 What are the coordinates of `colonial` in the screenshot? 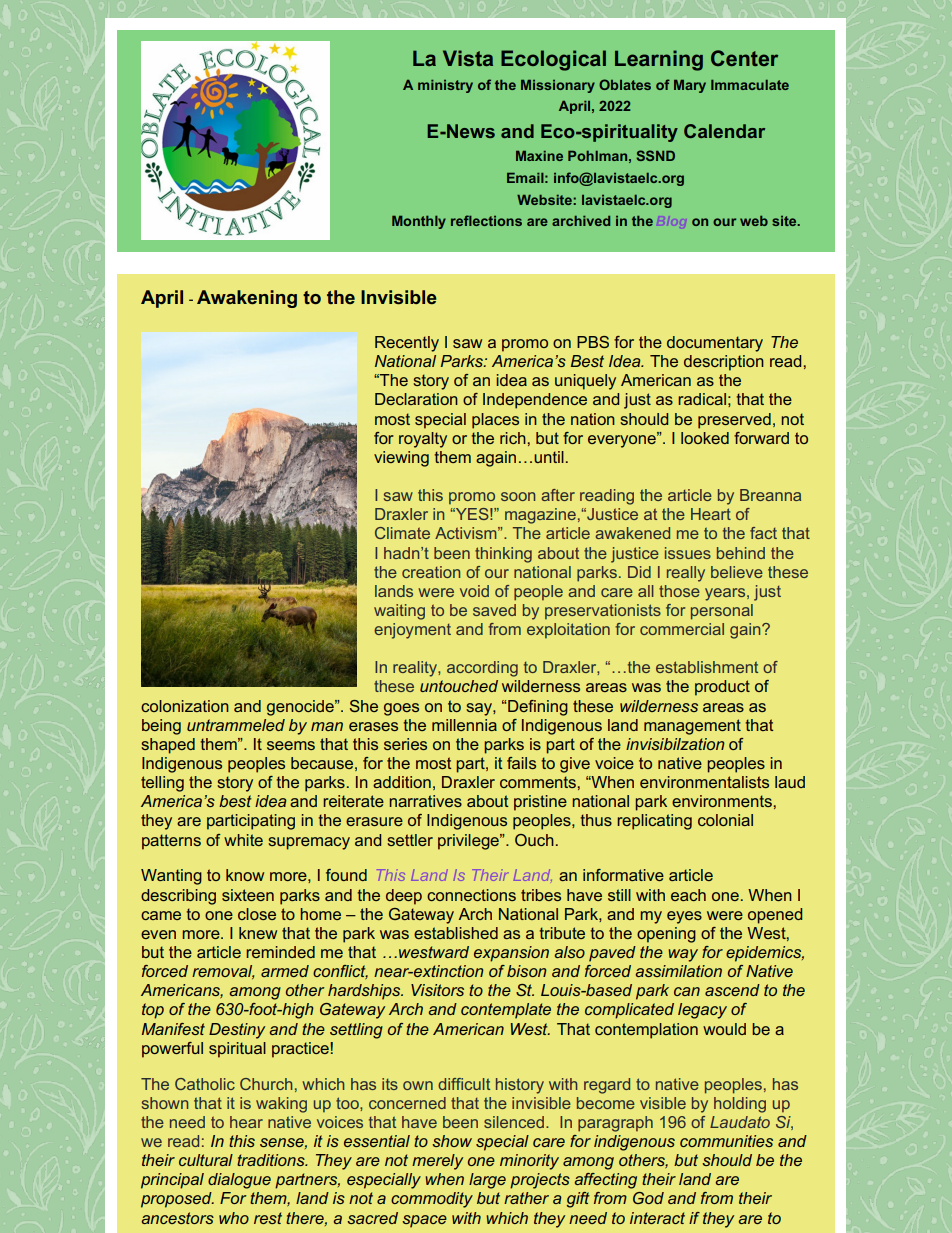 It's located at (725, 820).
